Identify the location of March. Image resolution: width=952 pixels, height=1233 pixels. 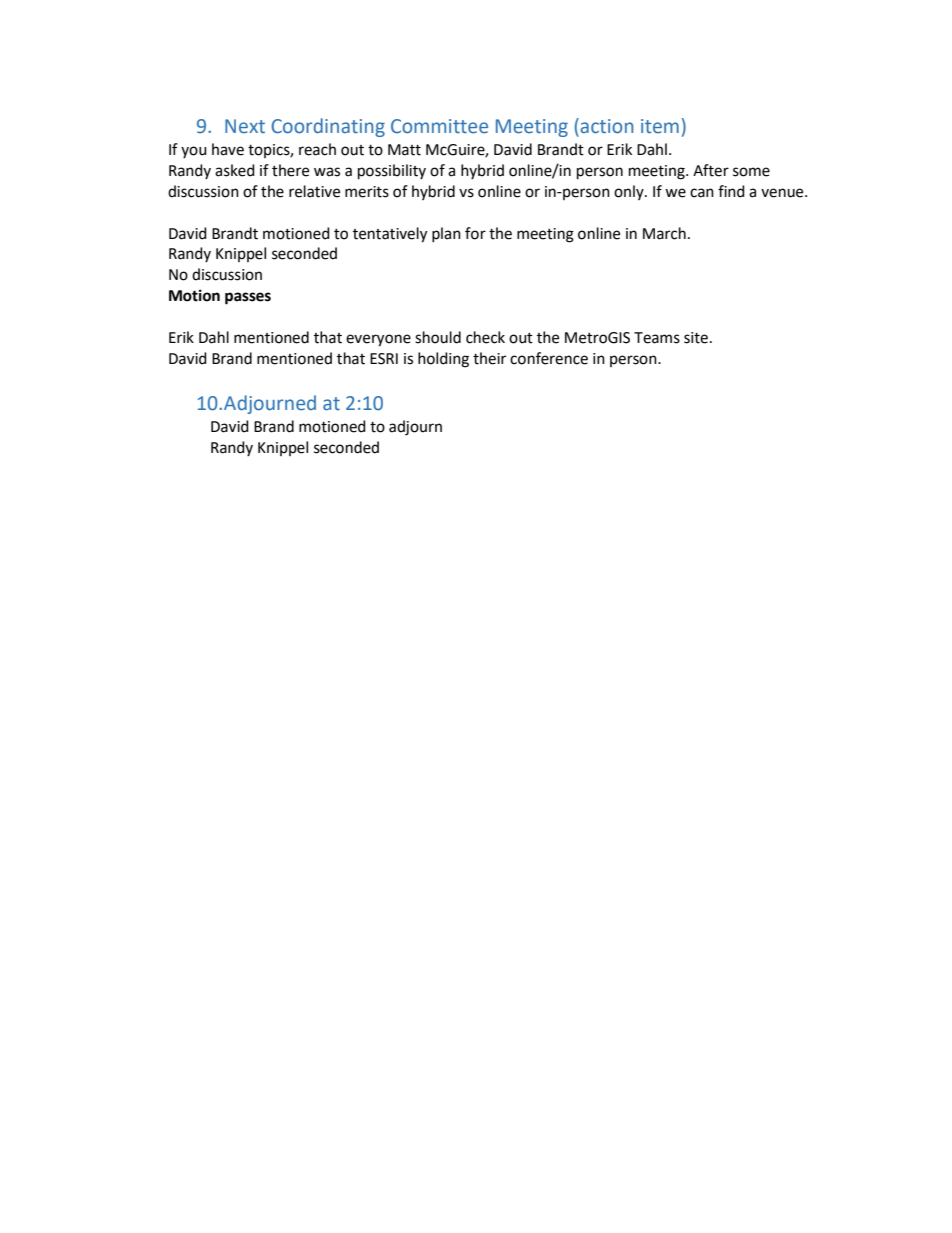
(664, 233).
